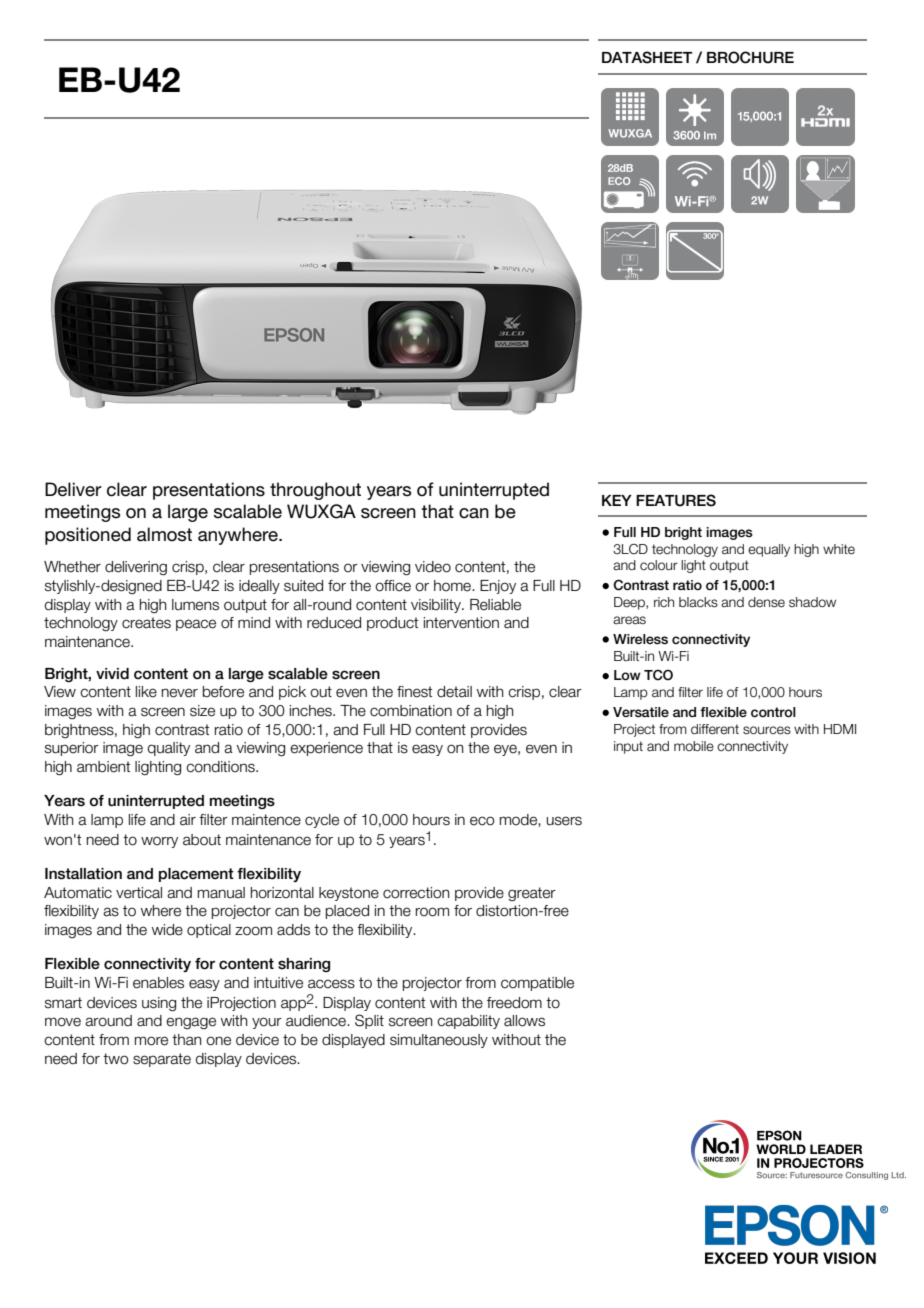 The height and width of the image is (1308, 924). Describe the element at coordinates (766, 602) in the image. I see `dense` at that location.
